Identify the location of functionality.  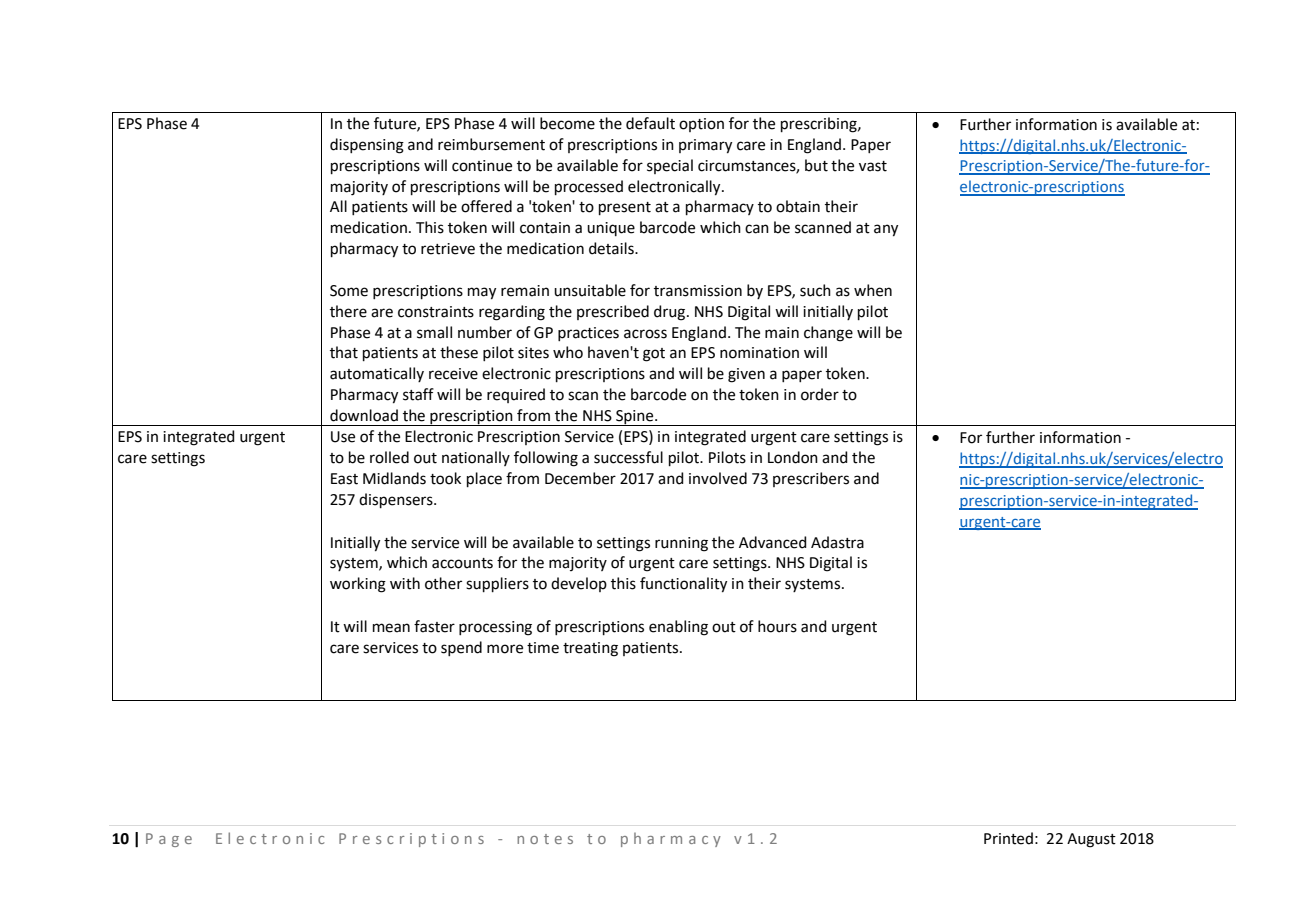
(683, 585).
